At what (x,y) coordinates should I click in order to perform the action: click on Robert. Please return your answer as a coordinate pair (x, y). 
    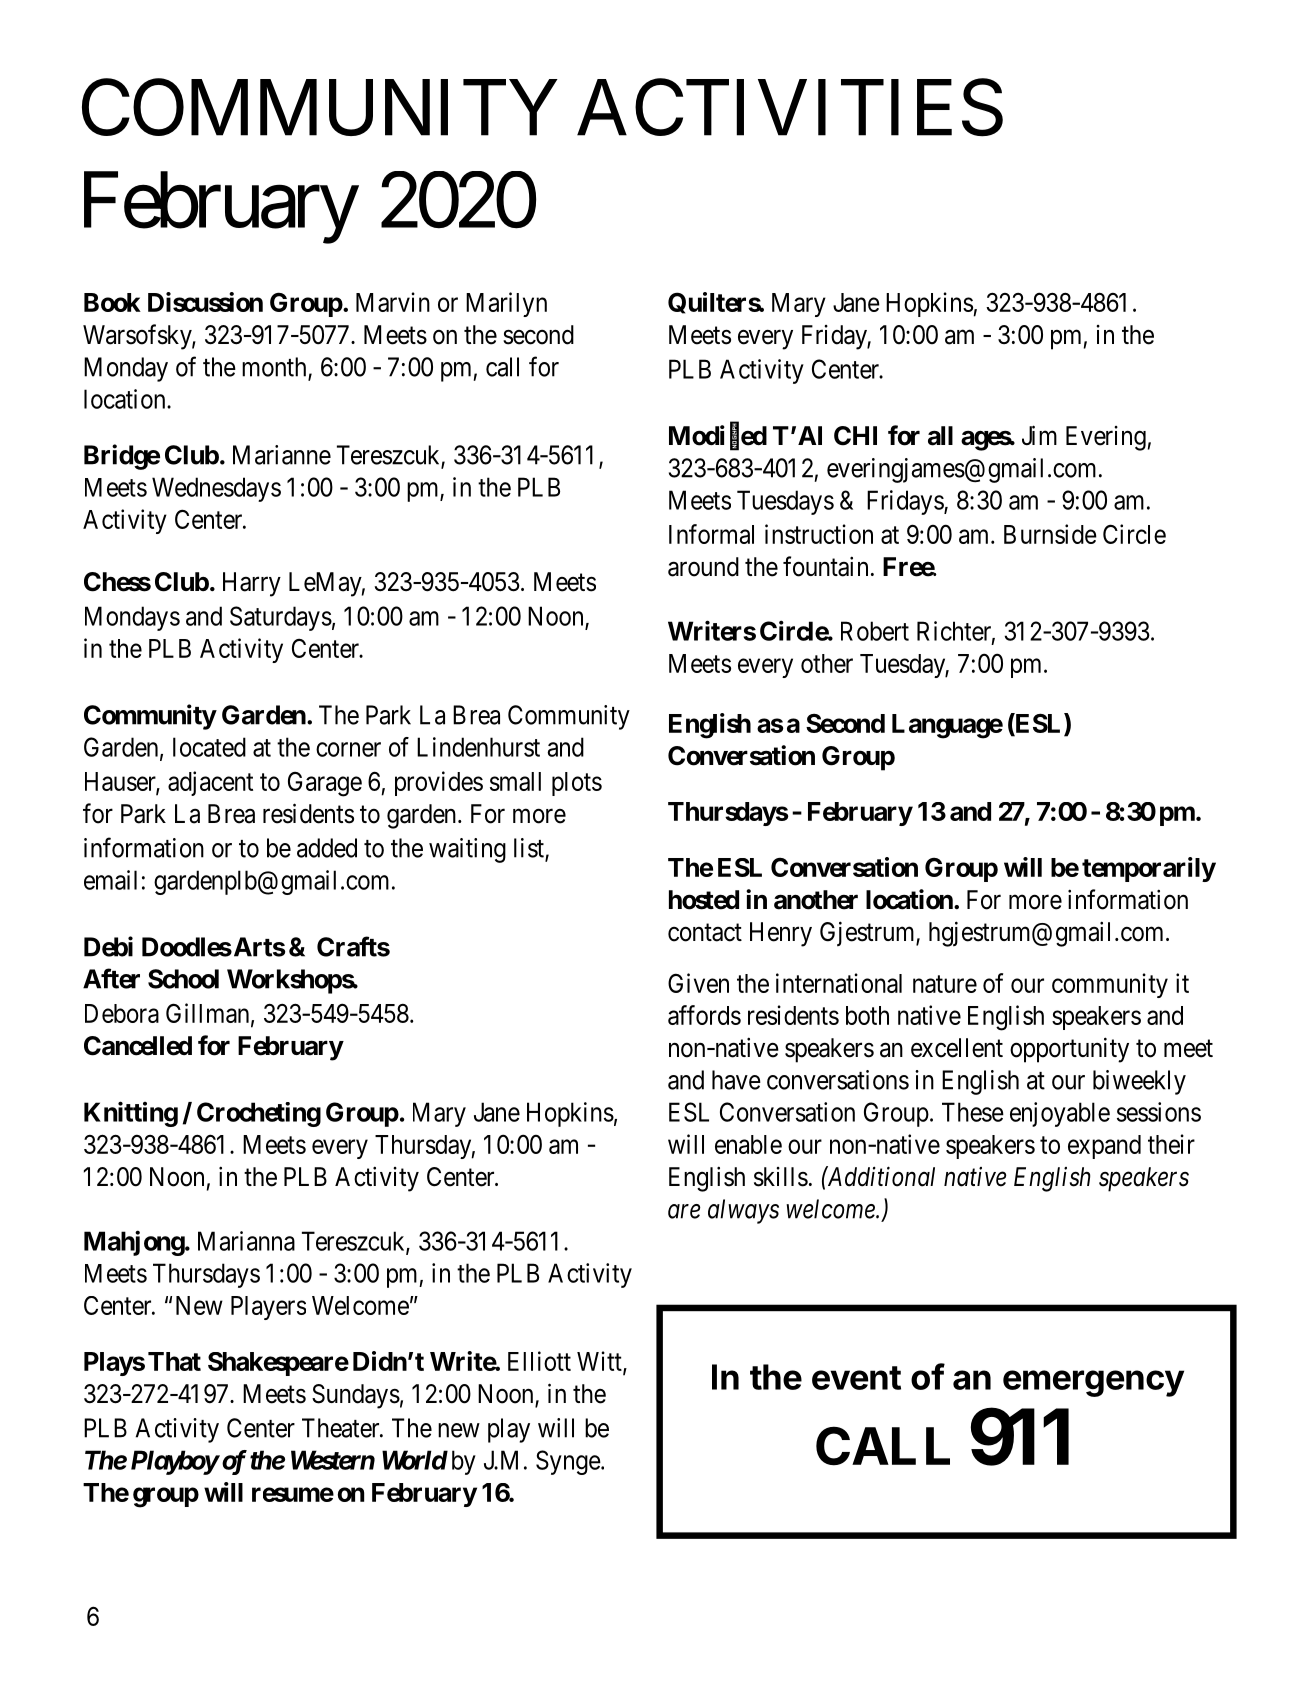
    Looking at the image, I should click on (875, 631).
